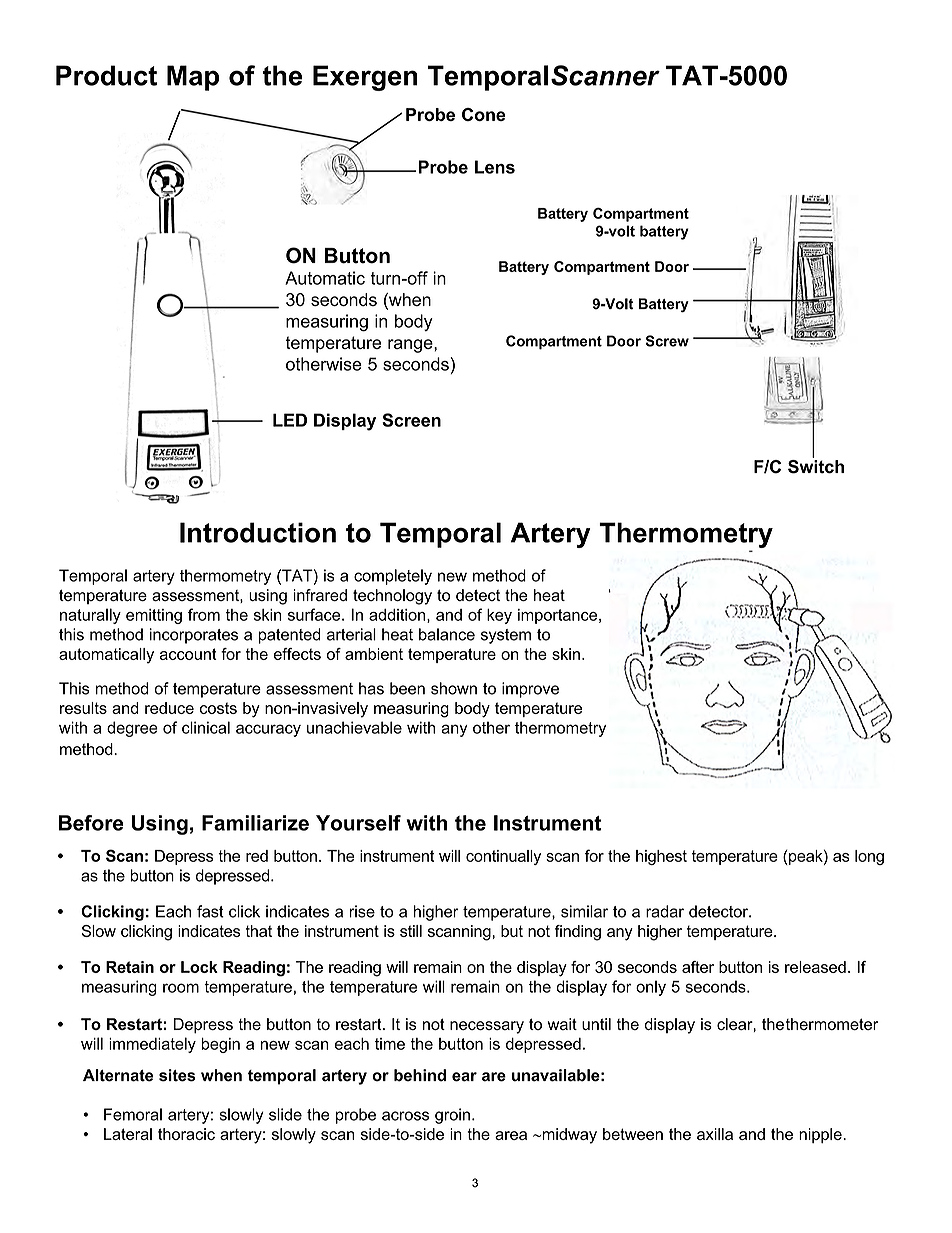 The width and height of the image is (952, 1233). What do you see at coordinates (411, 346) in the image?
I see `range` at bounding box center [411, 346].
